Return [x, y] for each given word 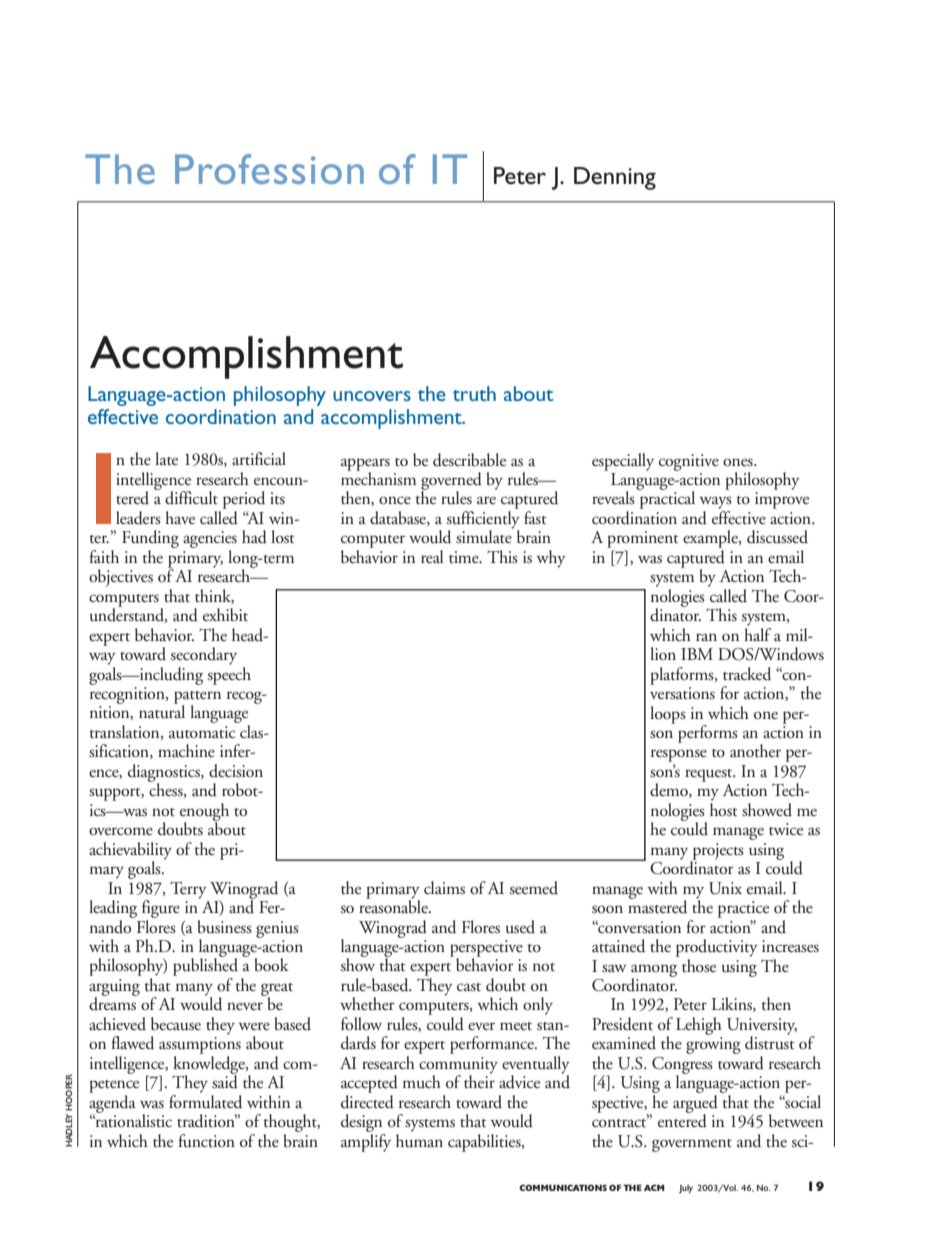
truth [474, 393]
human [419, 1139]
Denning [615, 178]
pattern [197, 698]
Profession [269, 169]
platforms [683, 676]
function [206, 1141]
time [465, 557]
